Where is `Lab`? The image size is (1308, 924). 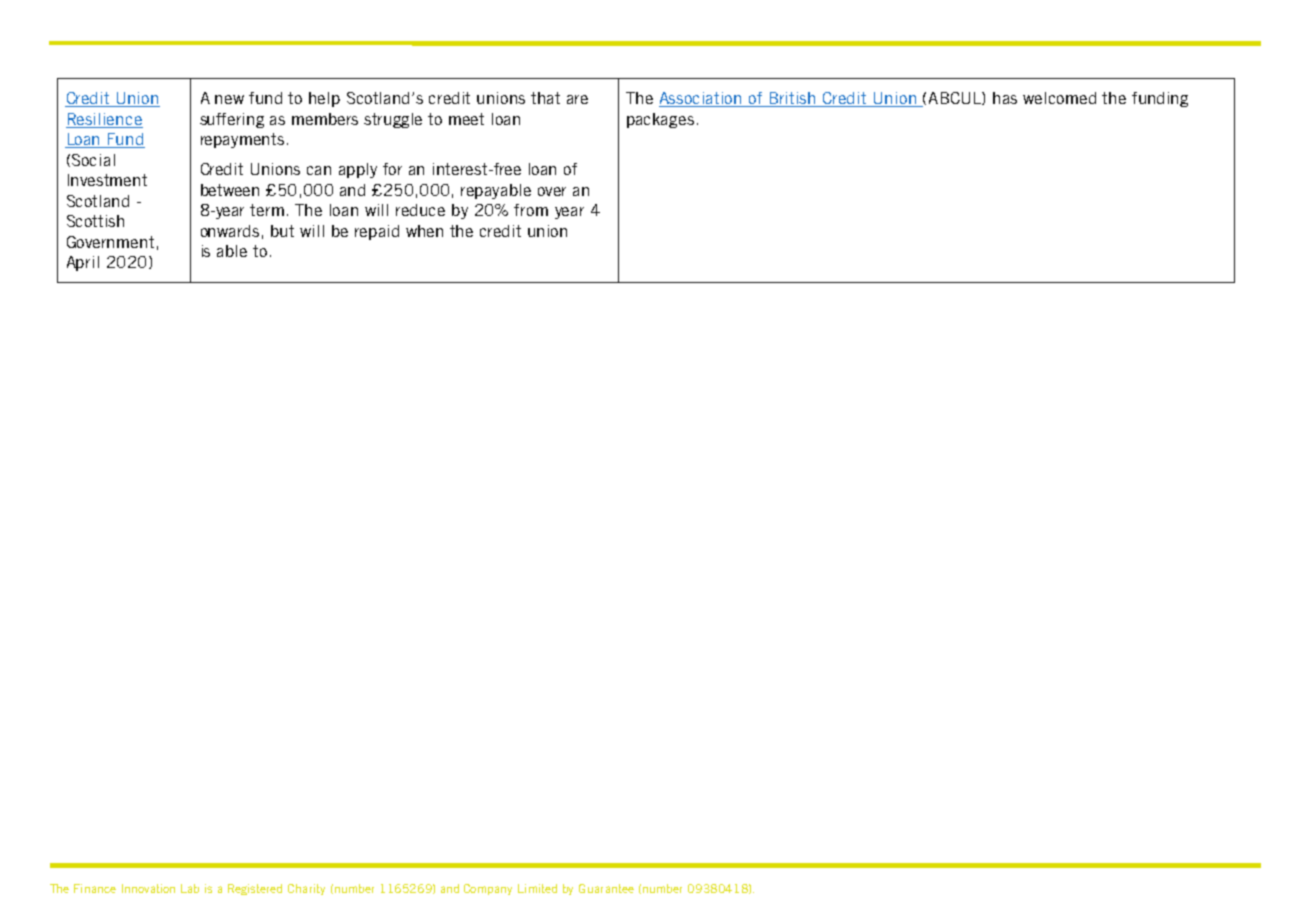 Lab is located at coordinates (190, 888).
